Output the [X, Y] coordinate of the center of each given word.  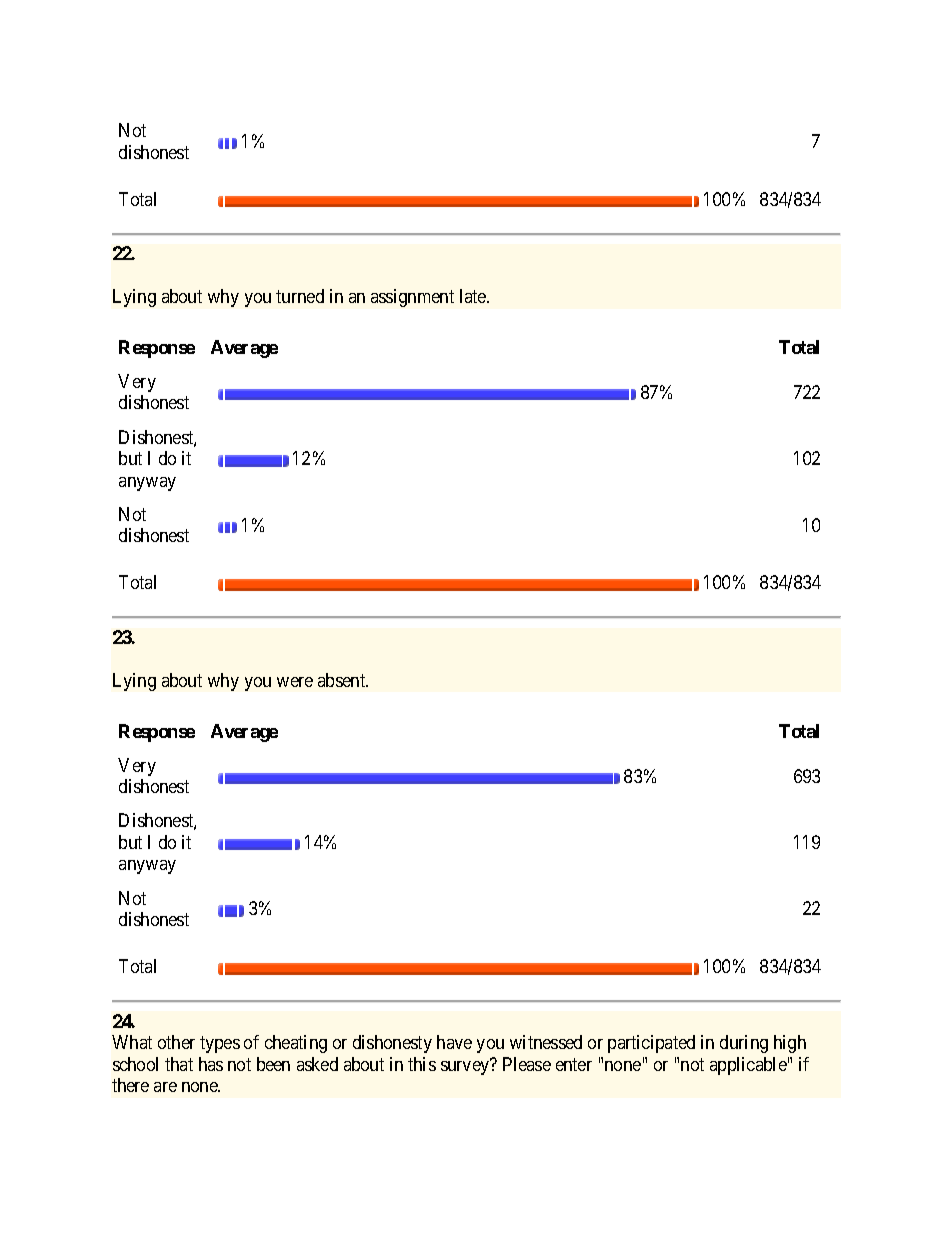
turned [300, 296]
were [295, 682]
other [176, 1042]
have [454, 1042]
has [211, 1064]
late [474, 296]
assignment [412, 298]
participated [651, 1044]
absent [343, 680]
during [744, 1044]
